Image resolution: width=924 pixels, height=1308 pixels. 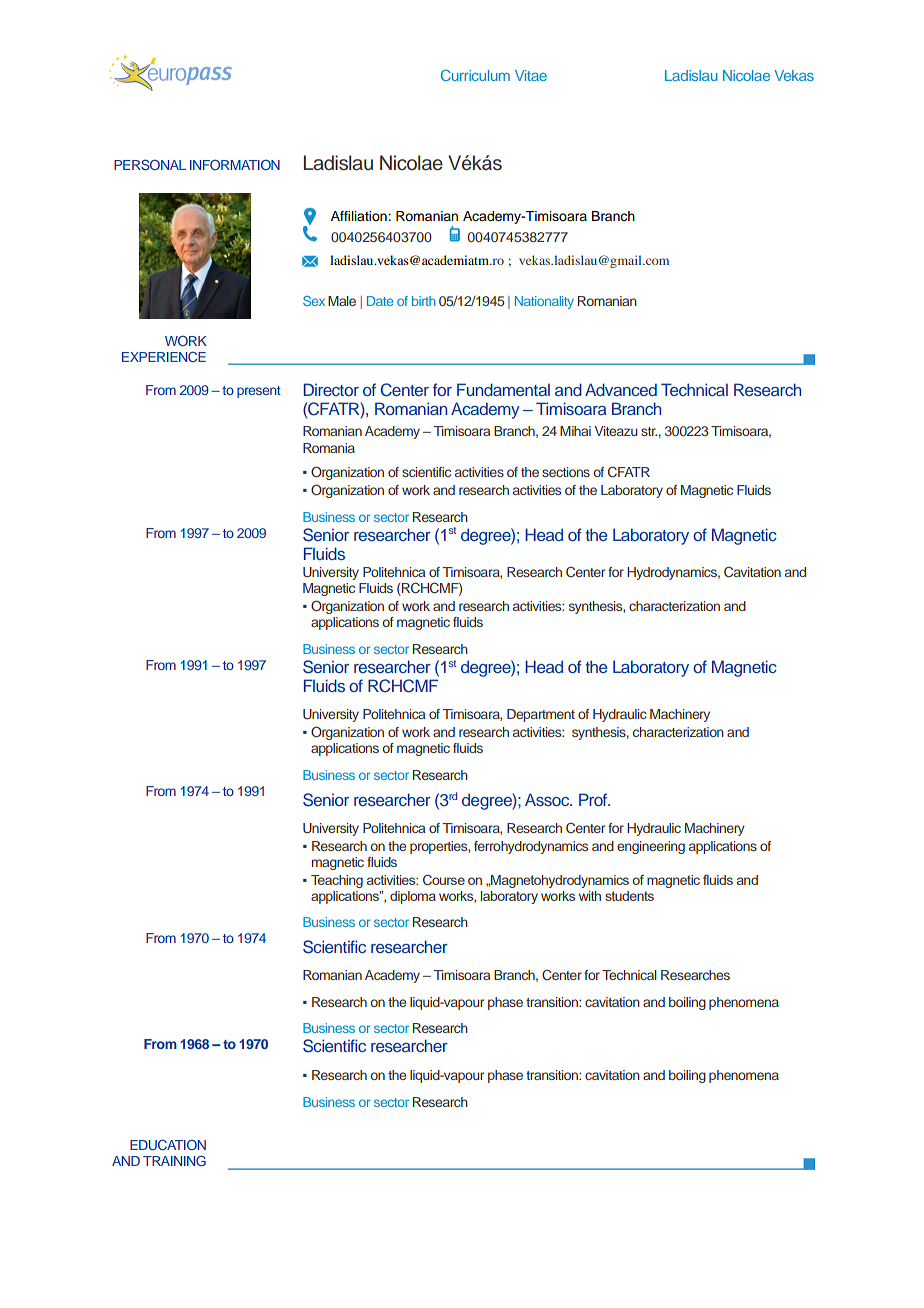 I want to click on INFORMATION, so click(x=235, y=164).
